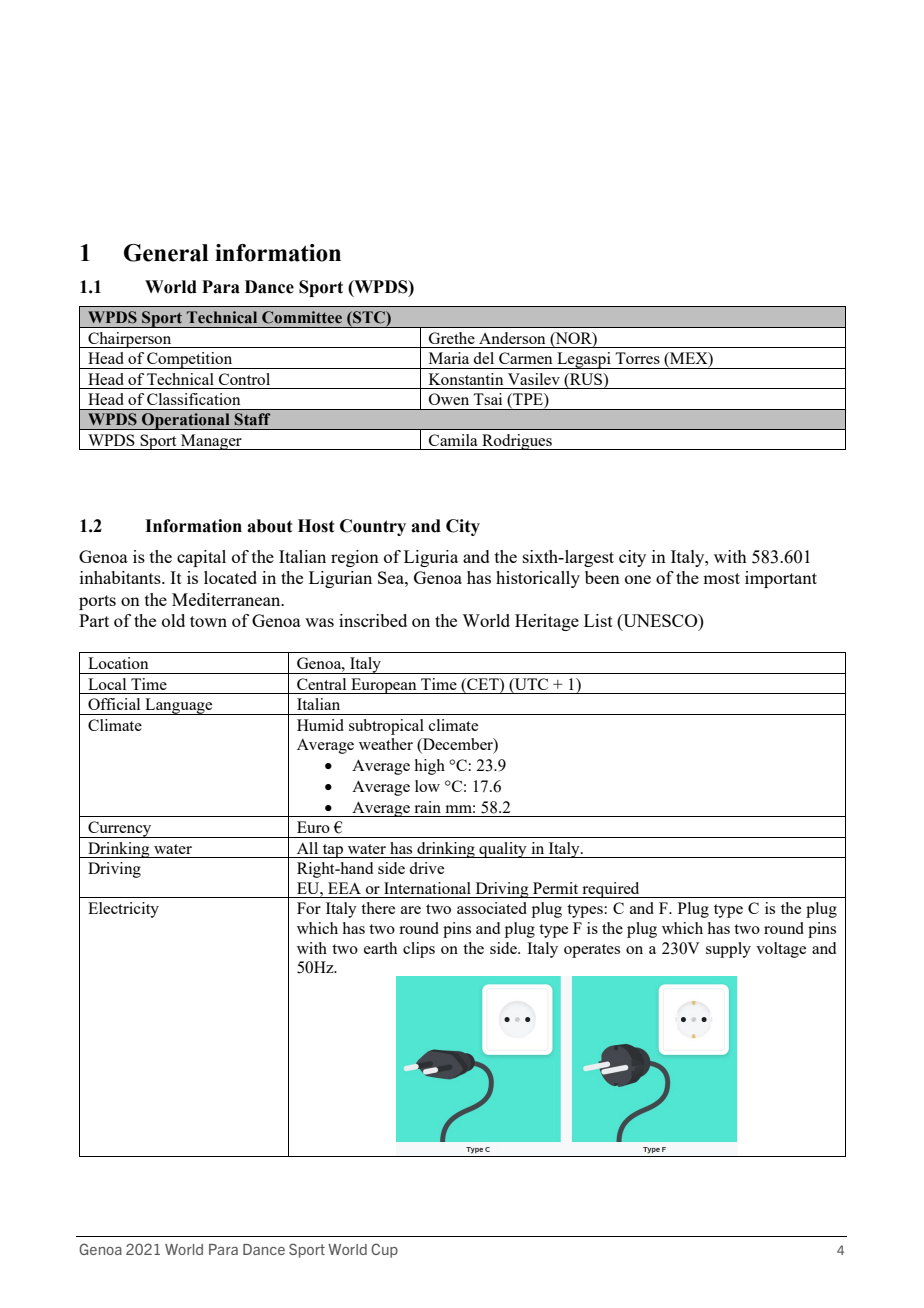  I want to click on earth, so click(380, 948).
